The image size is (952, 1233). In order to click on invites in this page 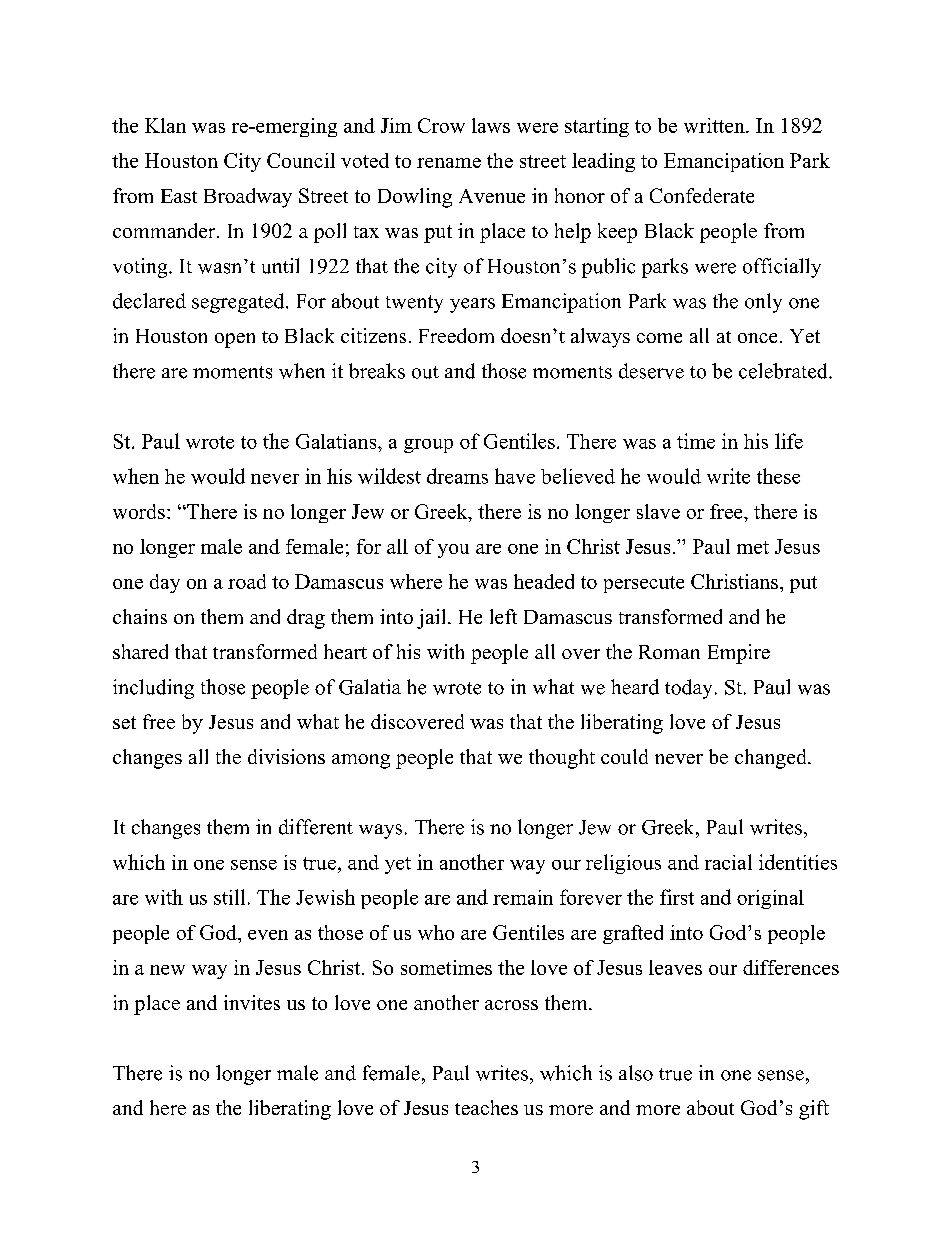, I will do `click(252, 1002)`.
